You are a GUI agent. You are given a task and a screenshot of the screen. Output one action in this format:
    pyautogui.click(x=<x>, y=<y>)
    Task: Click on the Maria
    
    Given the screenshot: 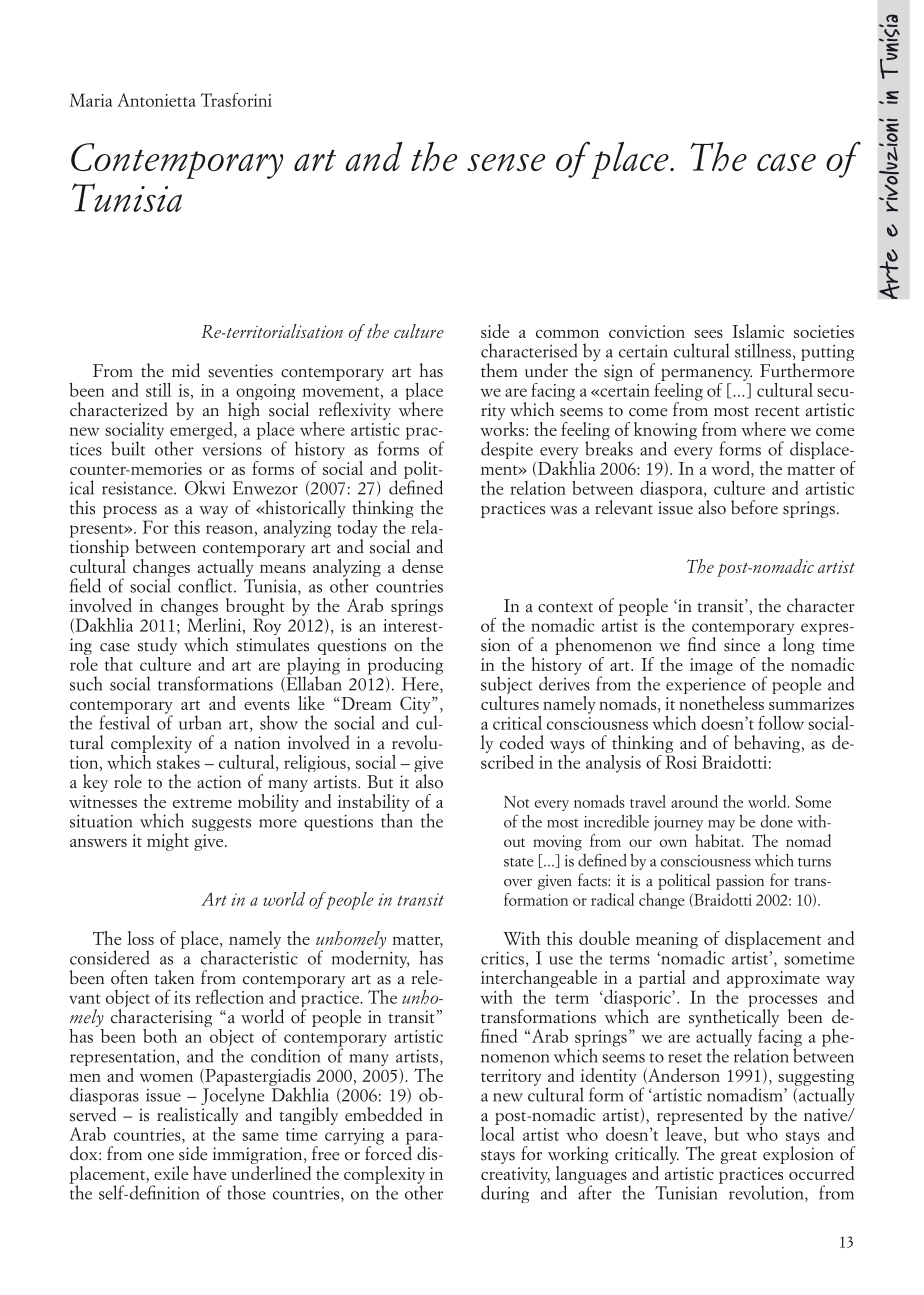 What is the action you would take?
    pyautogui.click(x=91, y=100)
